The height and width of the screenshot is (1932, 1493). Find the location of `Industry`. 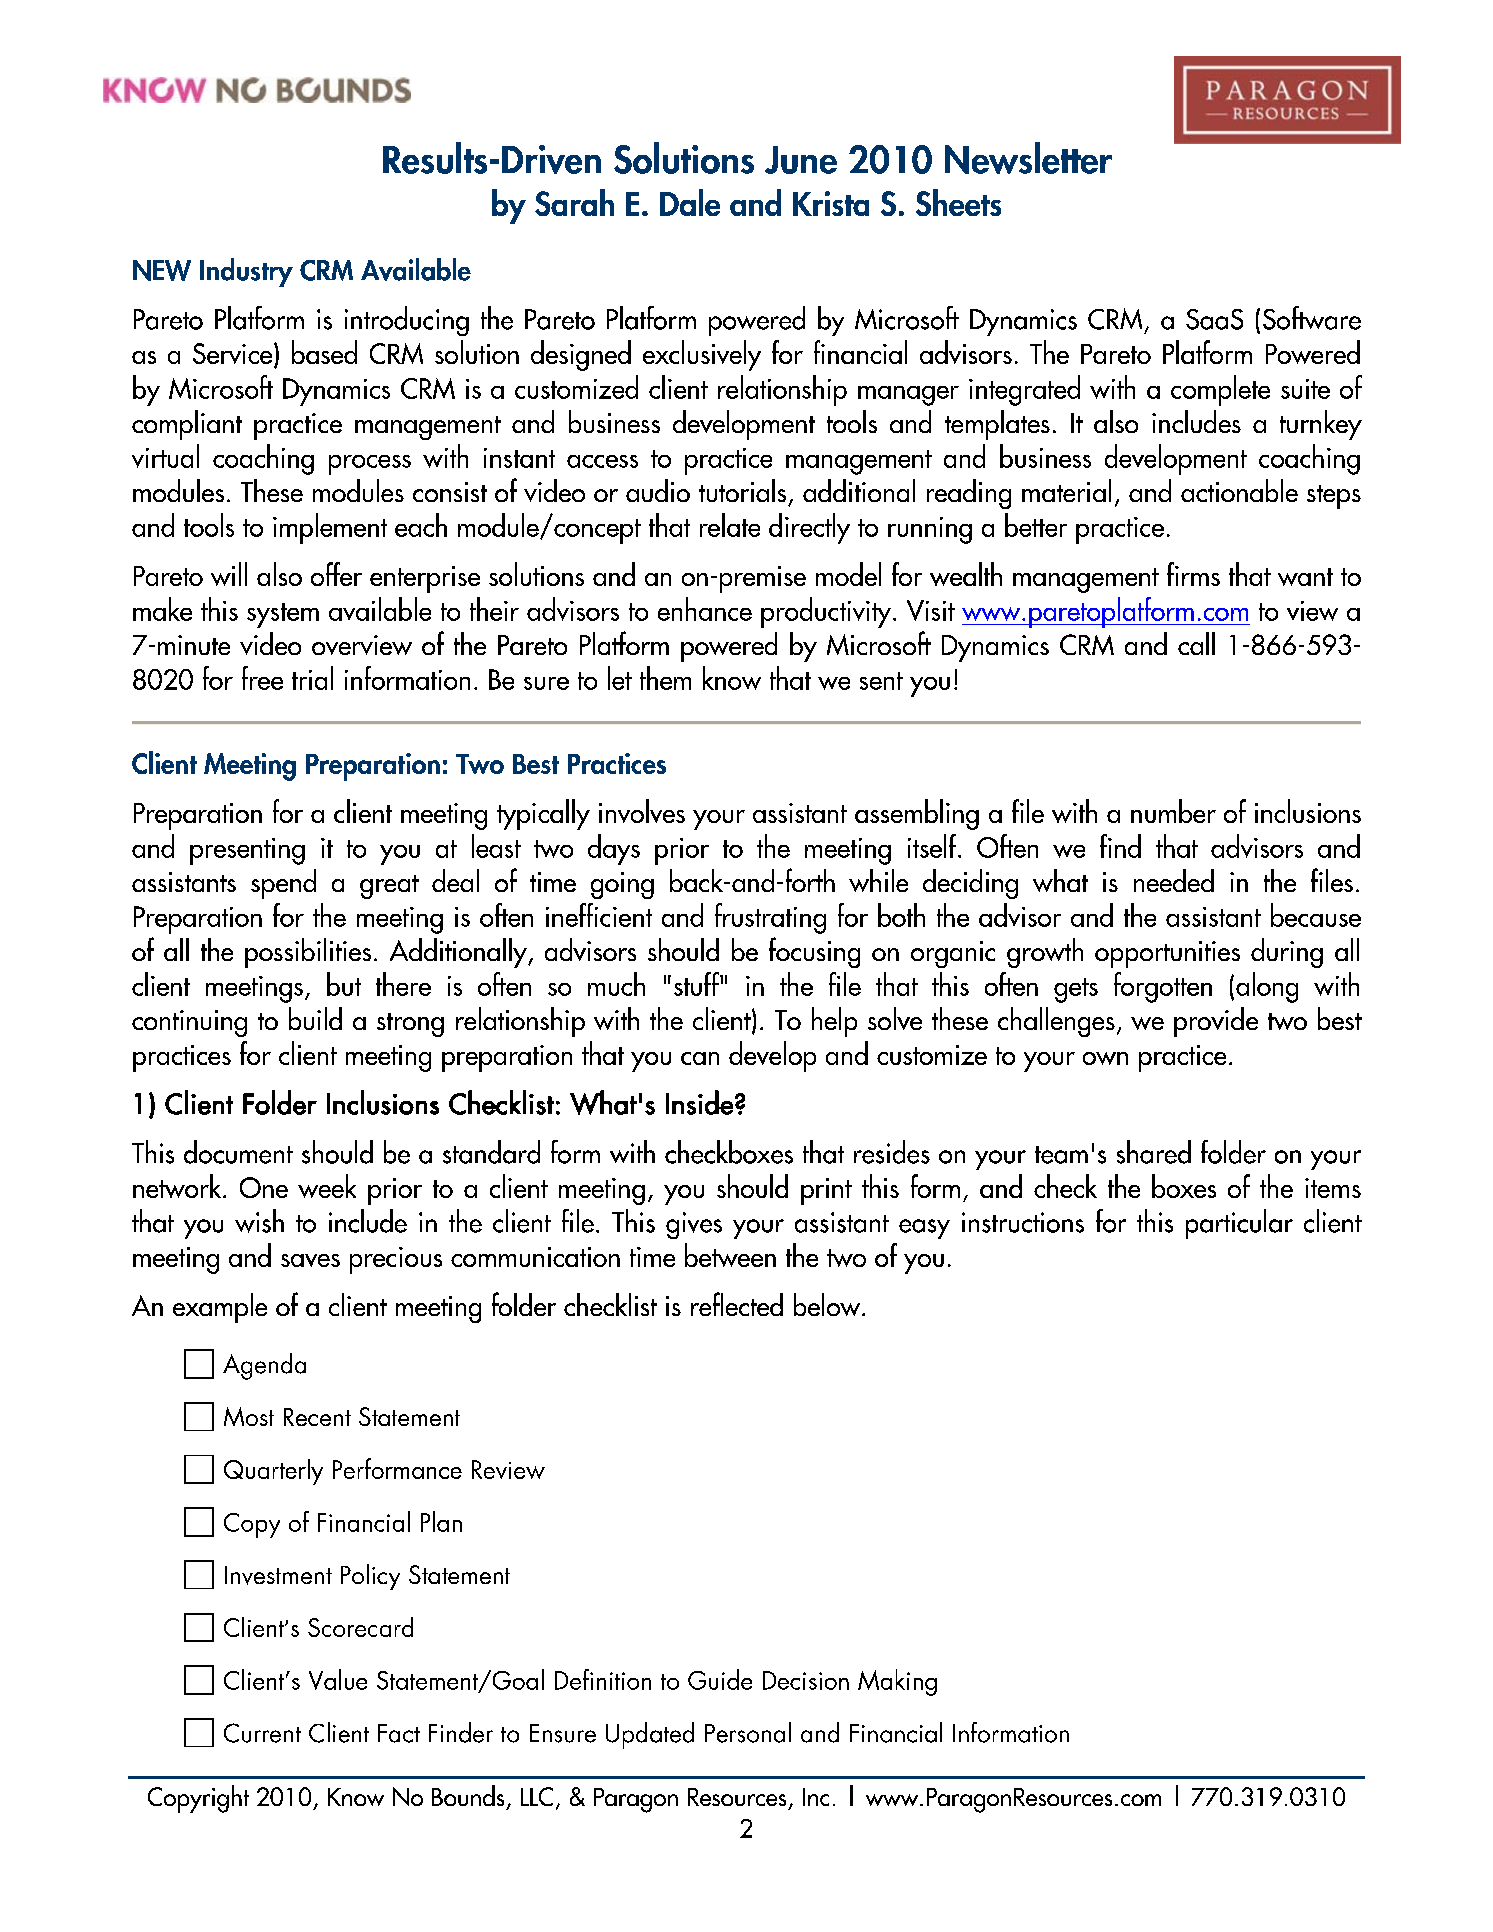

Industry is located at coordinates (246, 272).
